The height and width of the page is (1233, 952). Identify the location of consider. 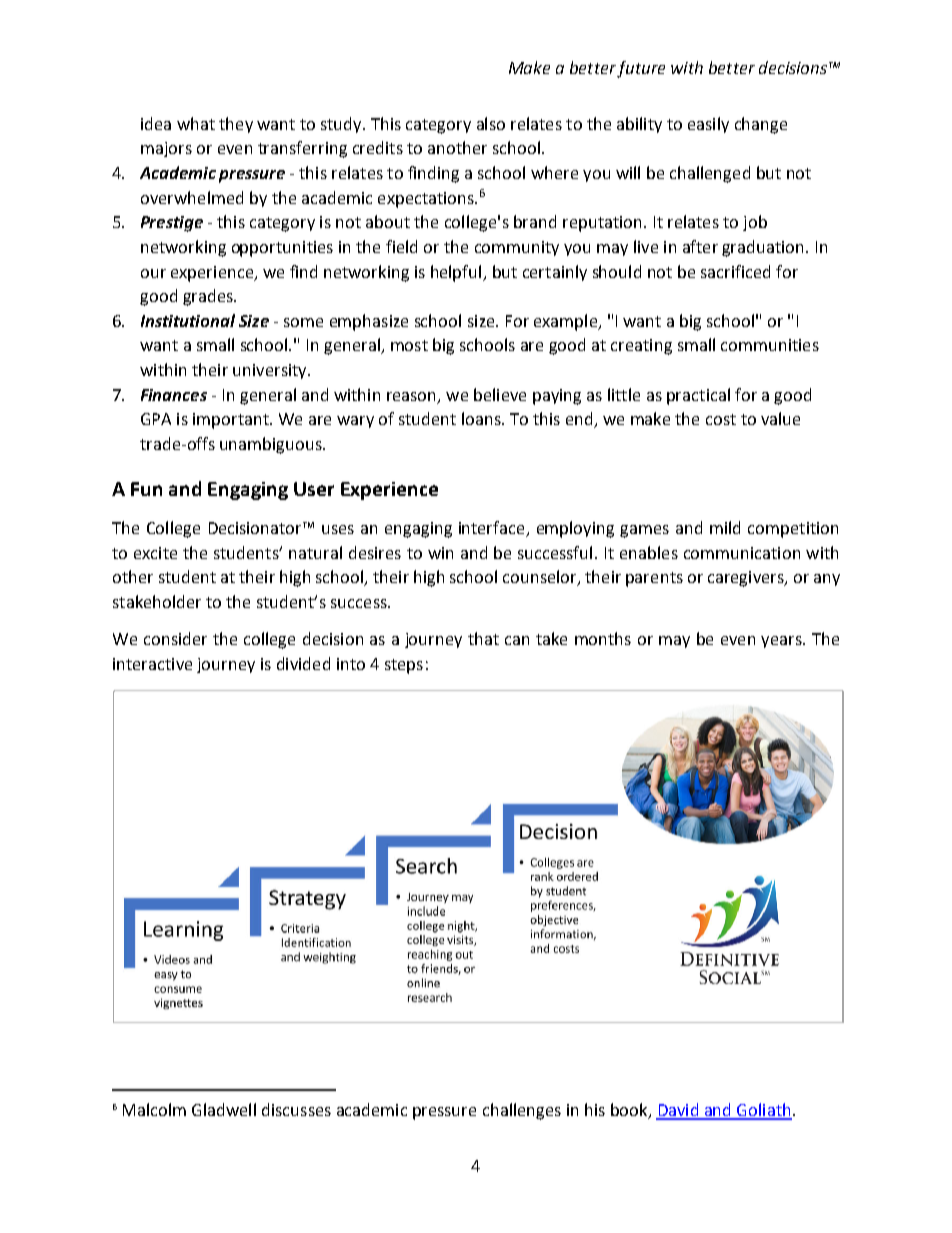
(175, 638).
